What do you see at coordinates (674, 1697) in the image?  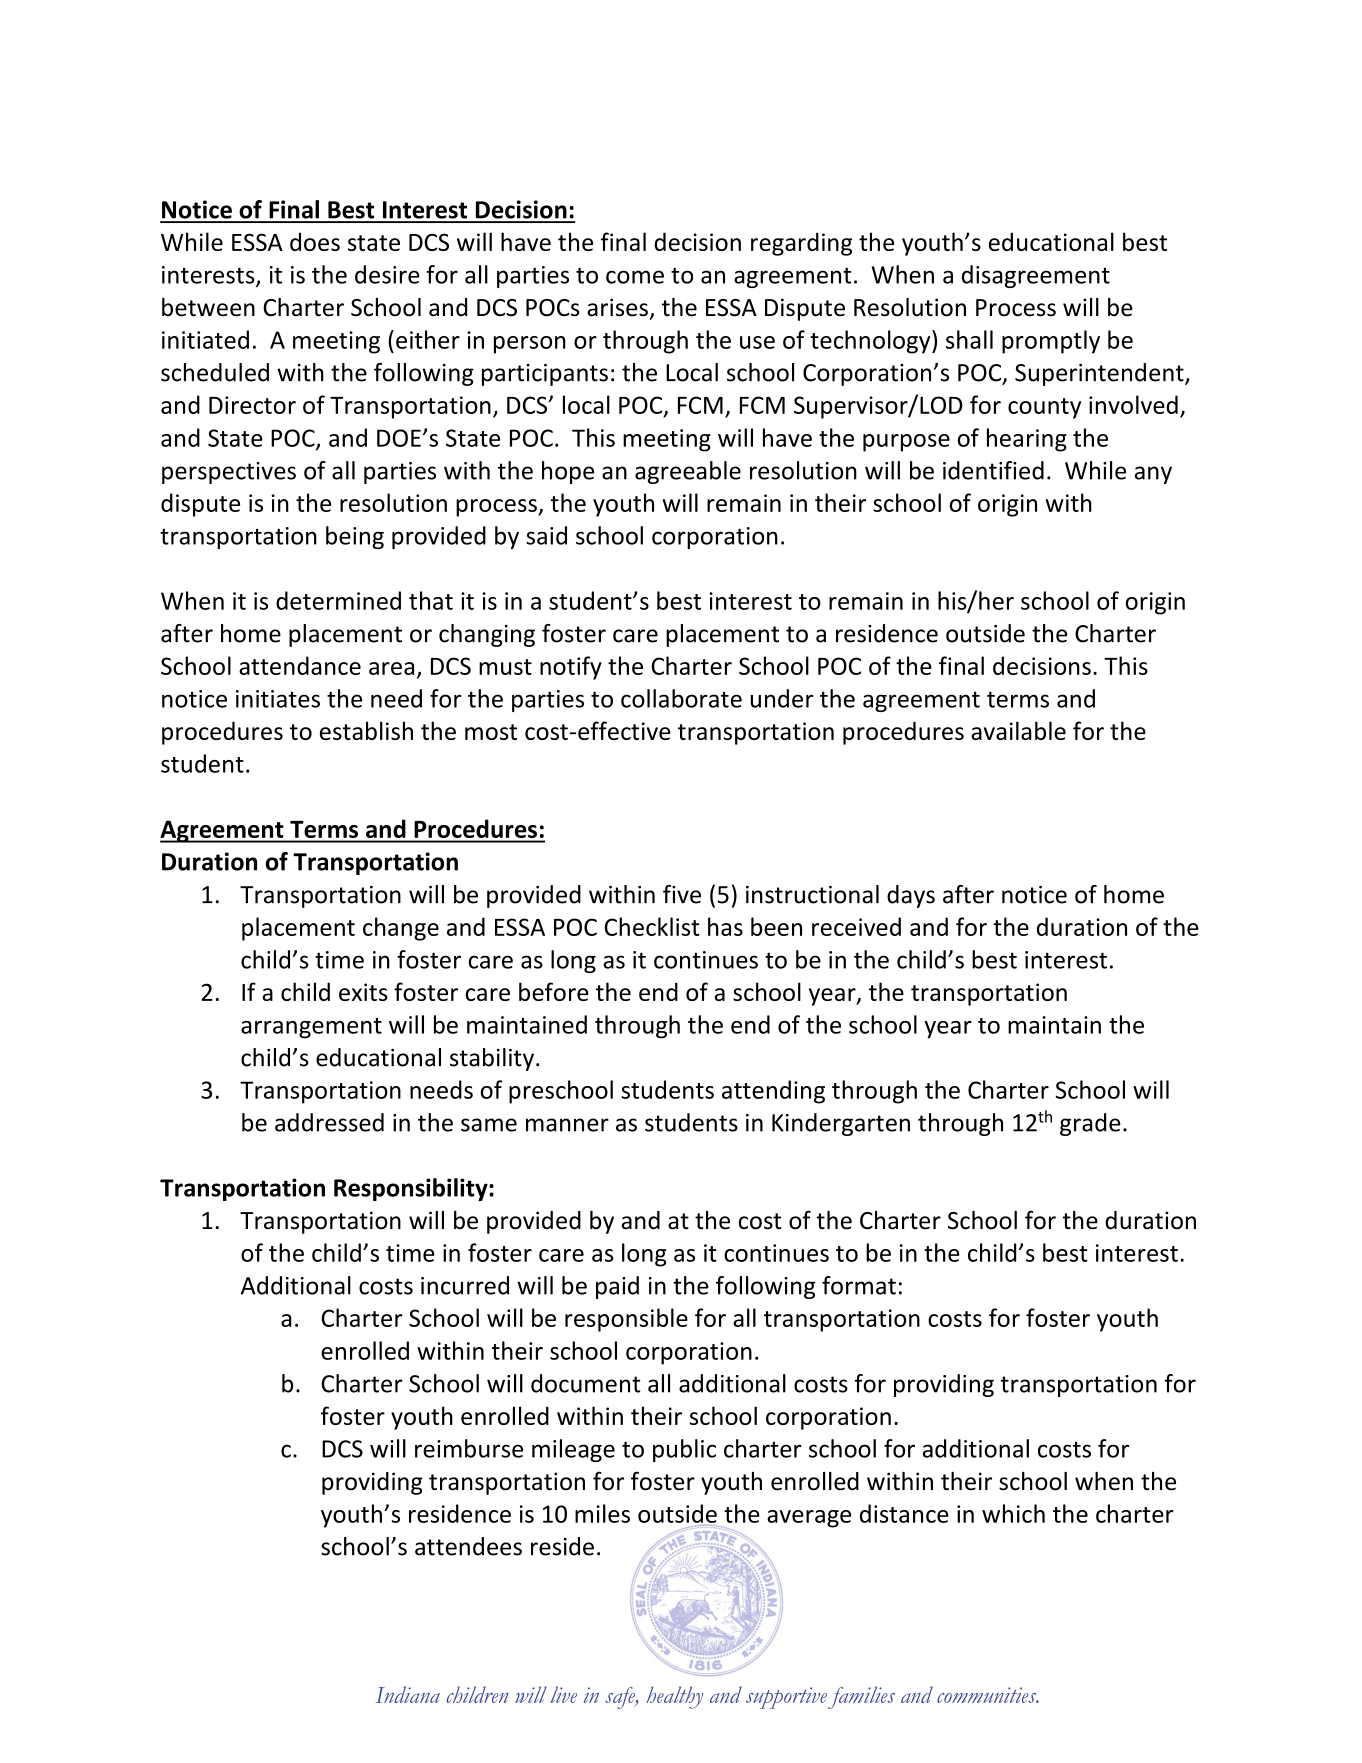 I see `healthy` at bounding box center [674, 1697].
